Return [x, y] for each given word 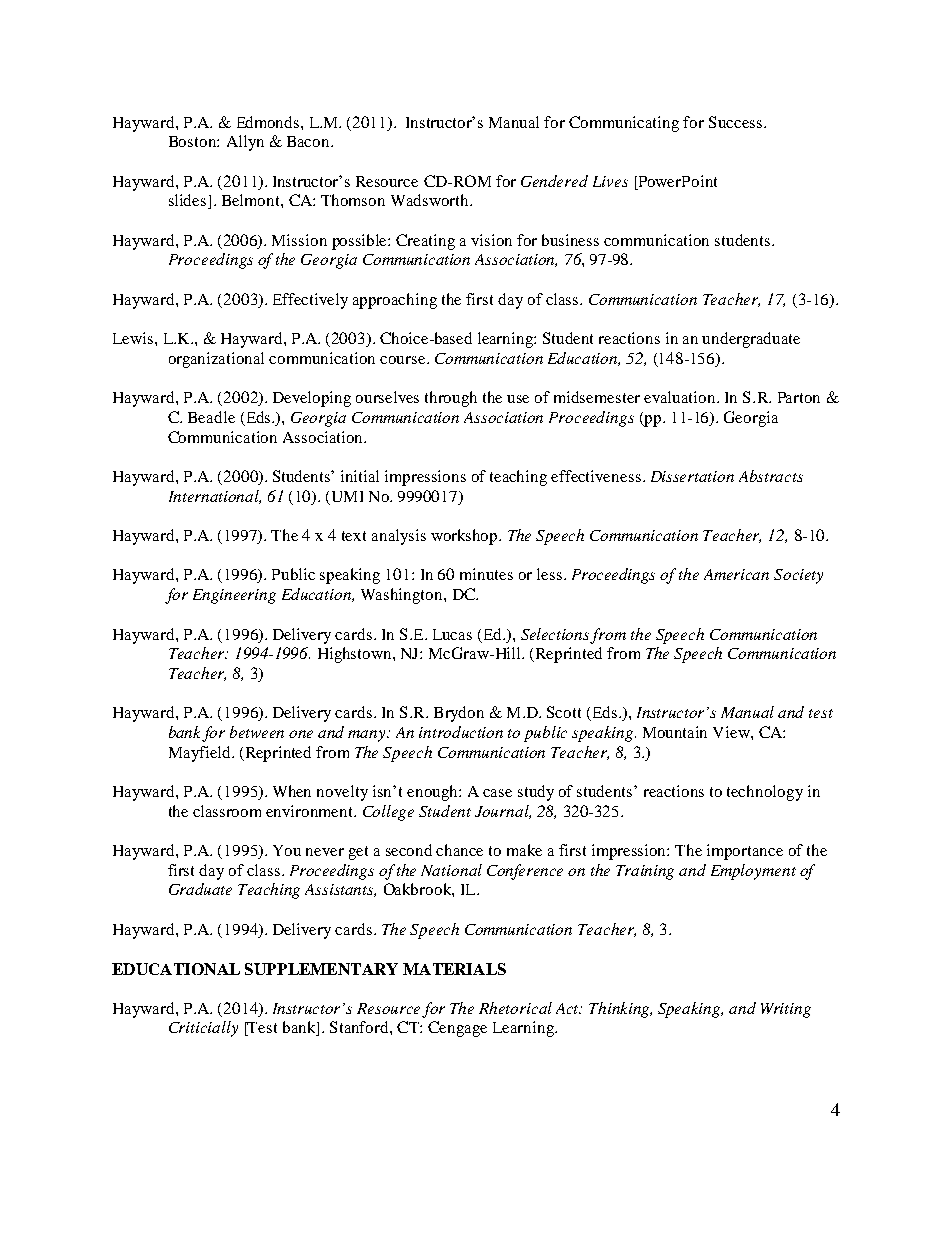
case [497, 793]
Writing [786, 1010]
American [736, 574]
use [518, 399]
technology [765, 793]
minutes [486, 574]
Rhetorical [515, 1008]
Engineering [234, 596]
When [292, 791]
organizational [216, 360]
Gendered [554, 181]
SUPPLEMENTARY [321, 969]
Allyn [245, 143]
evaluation [681, 397]
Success [735, 122]
